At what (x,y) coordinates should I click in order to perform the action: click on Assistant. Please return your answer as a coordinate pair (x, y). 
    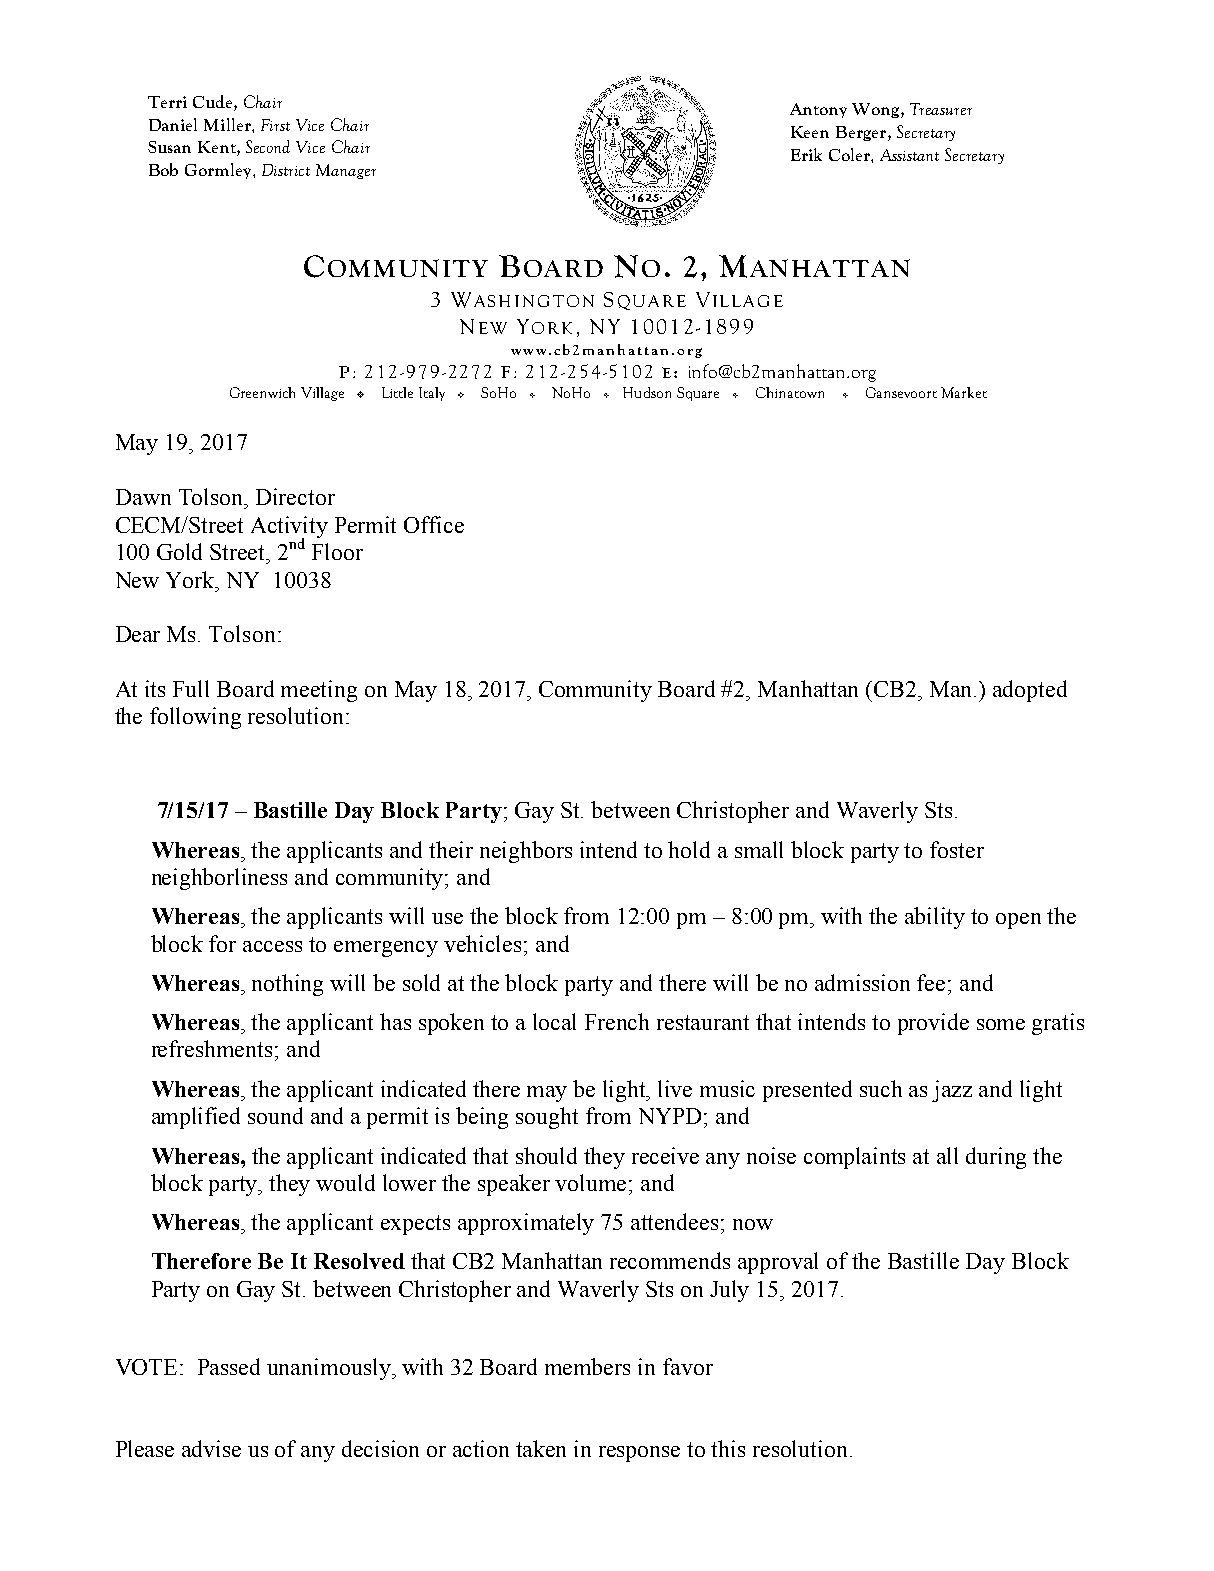
    Looking at the image, I should click on (909, 155).
